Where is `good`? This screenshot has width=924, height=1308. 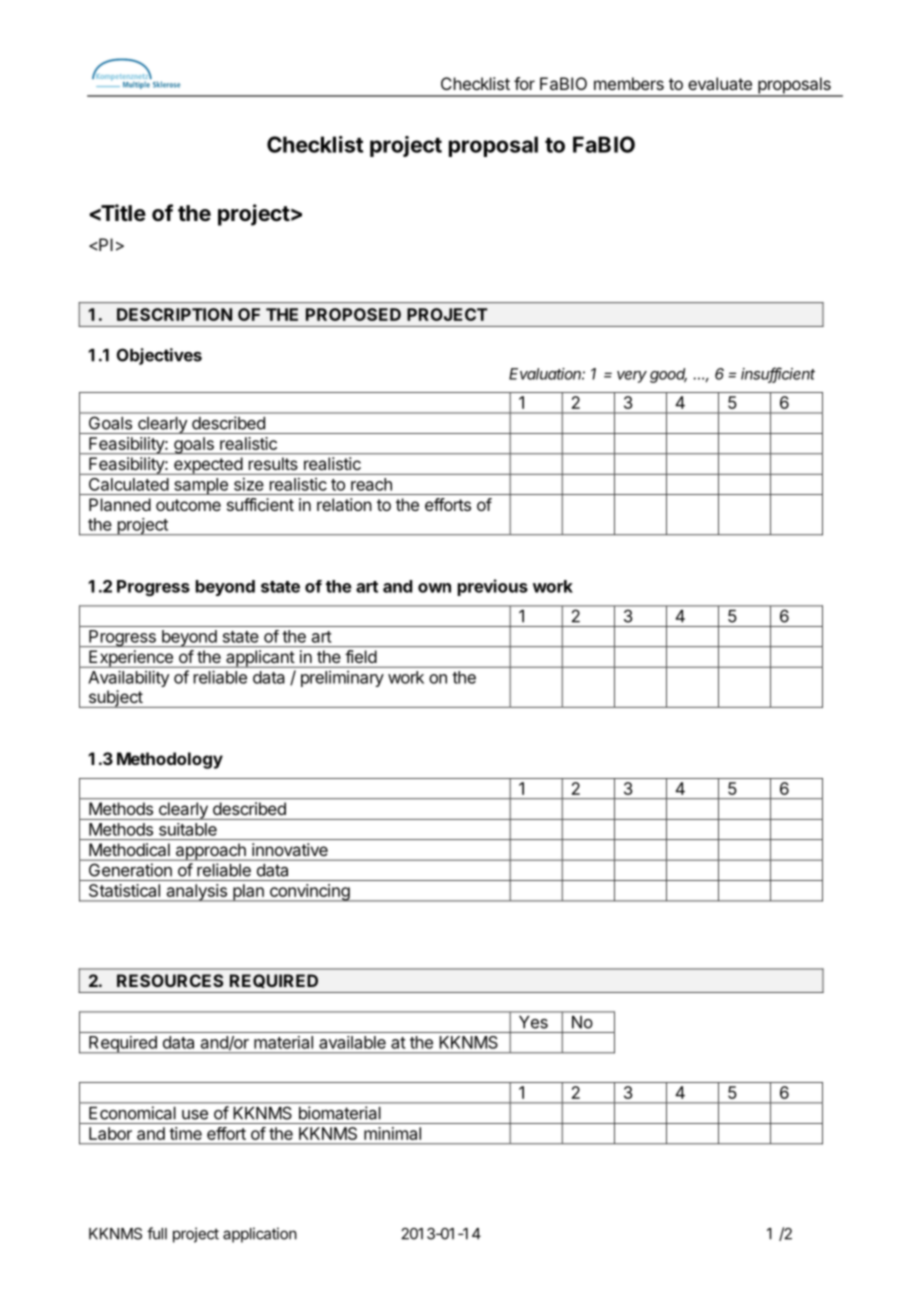
good is located at coordinates (668, 375).
